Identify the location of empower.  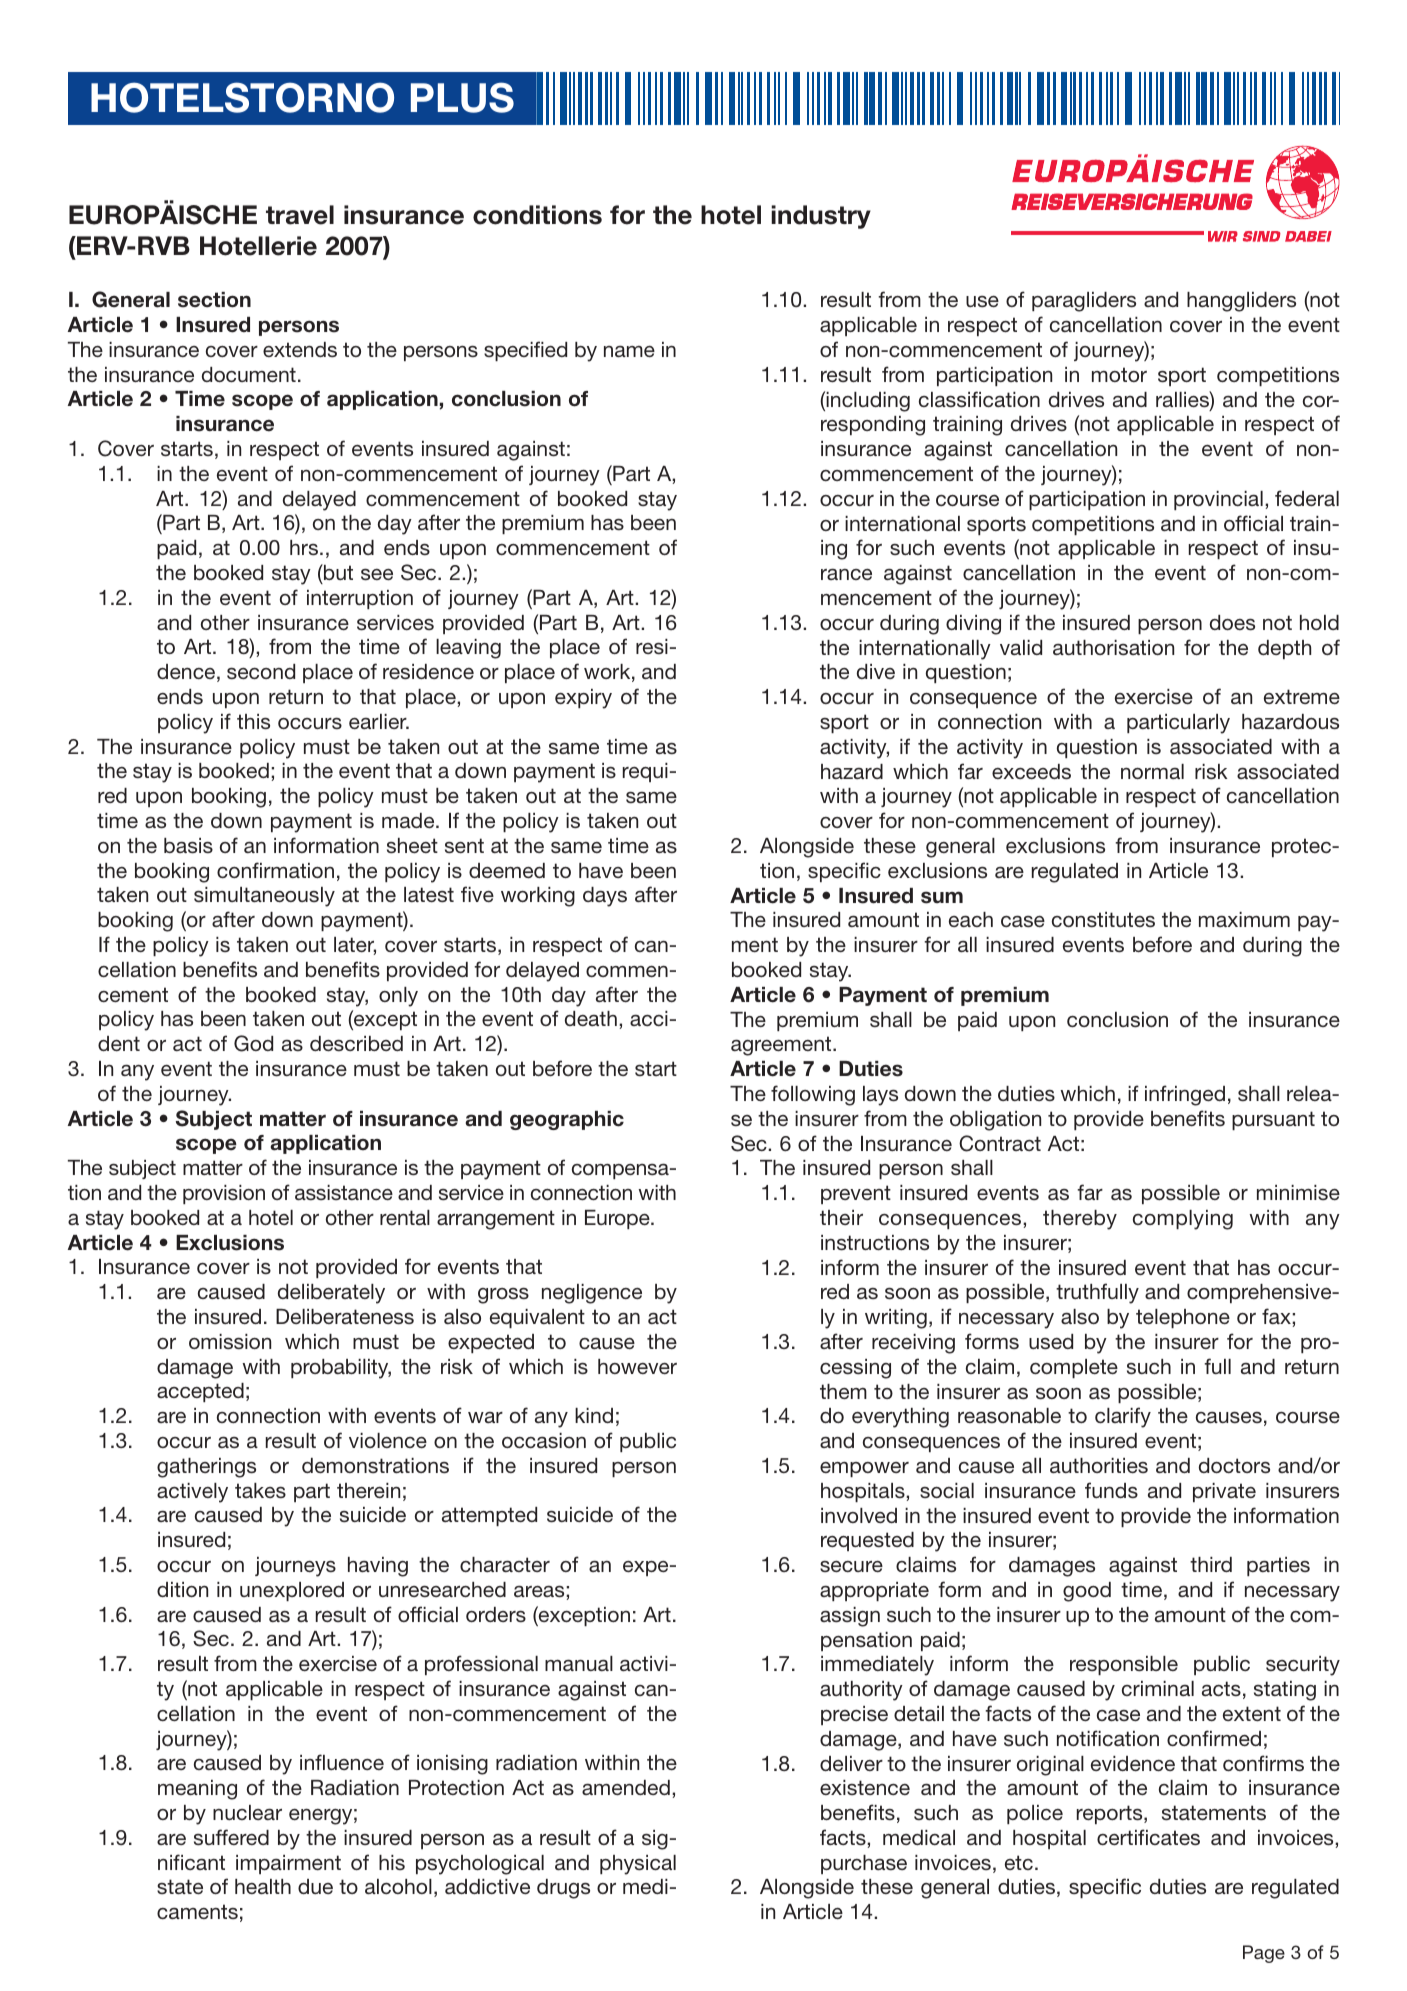
(864, 1469).
